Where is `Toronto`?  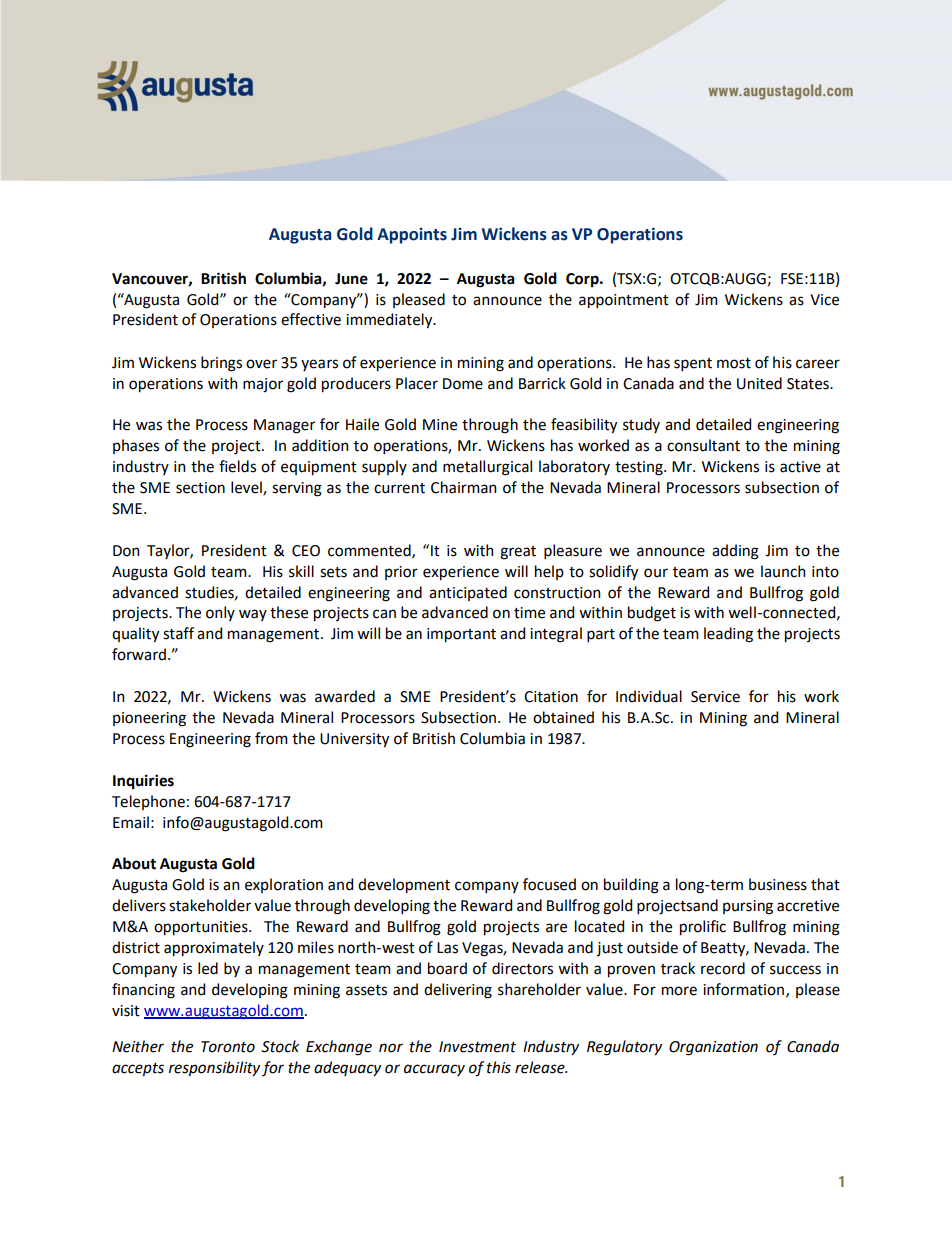
Toronto is located at coordinates (228, 1047).
